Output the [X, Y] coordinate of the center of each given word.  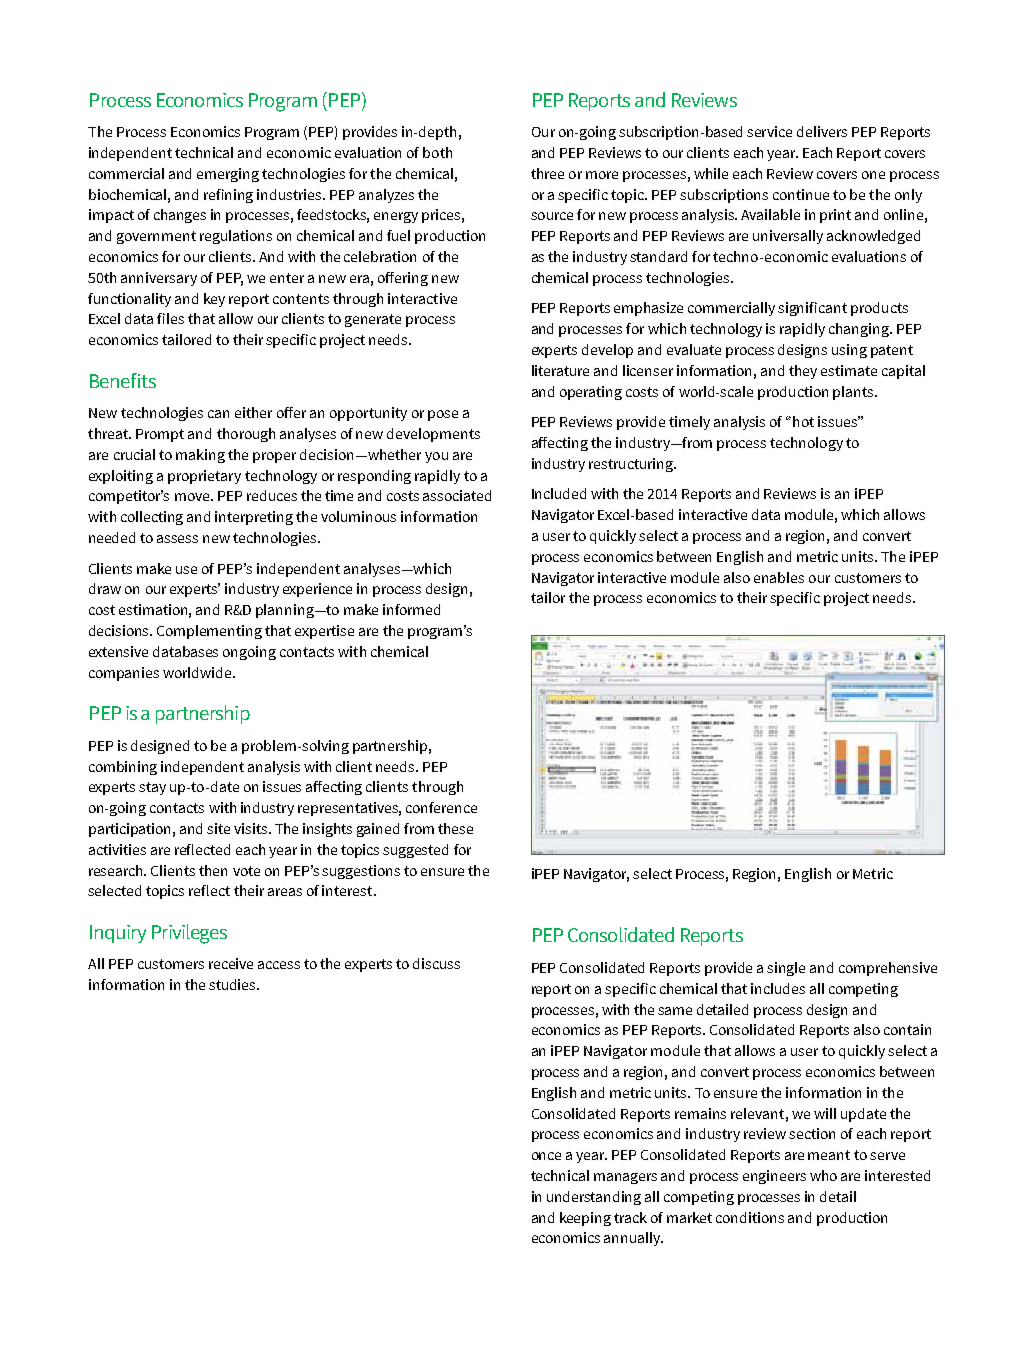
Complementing [209, 632]
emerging [228, 175]
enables [779, 577]
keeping [585, 1219]
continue [801, 194]
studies [233, 984]
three [547, 173]
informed [411, 609]
